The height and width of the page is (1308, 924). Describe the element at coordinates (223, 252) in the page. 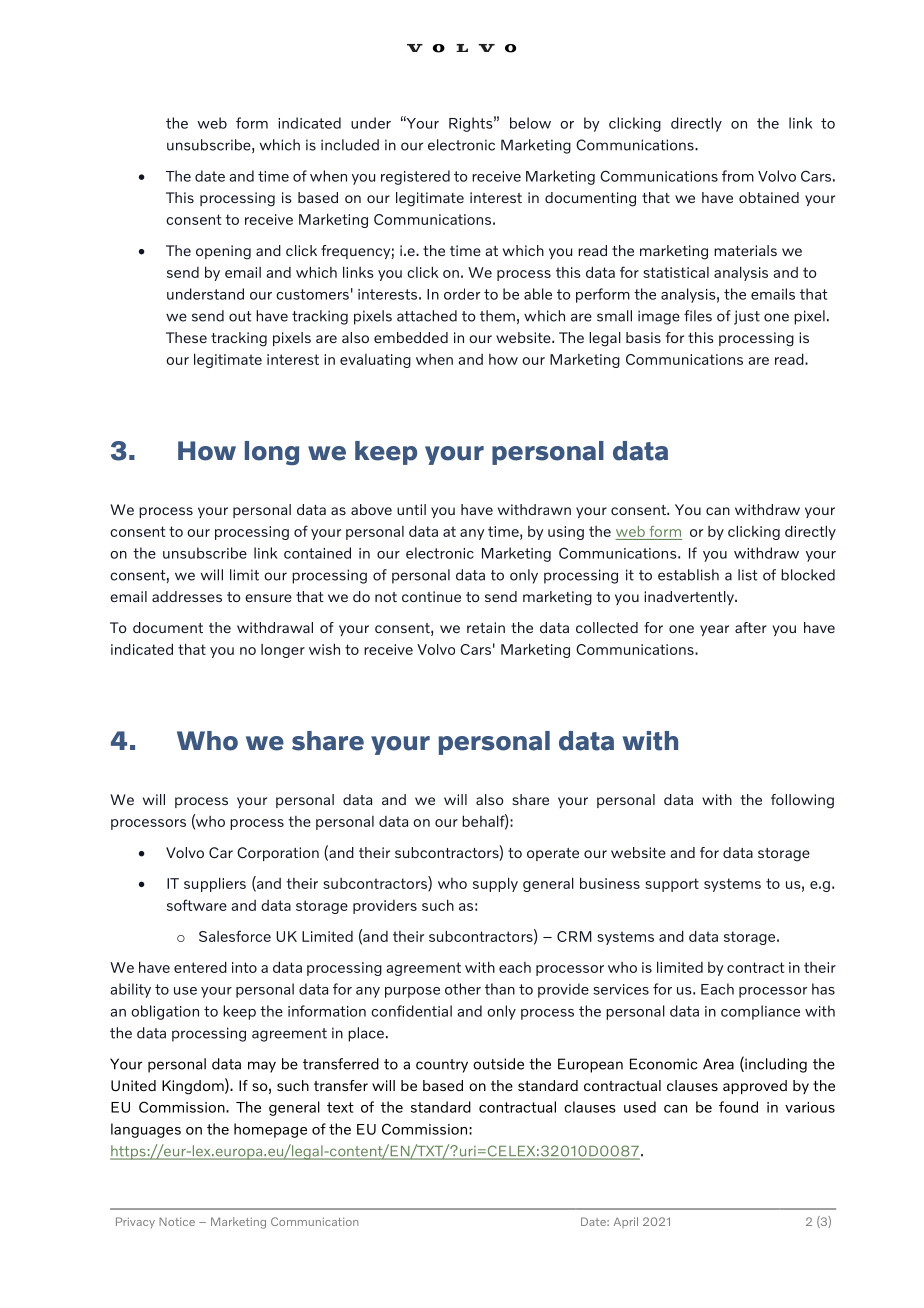

I see `opening` at that location.
